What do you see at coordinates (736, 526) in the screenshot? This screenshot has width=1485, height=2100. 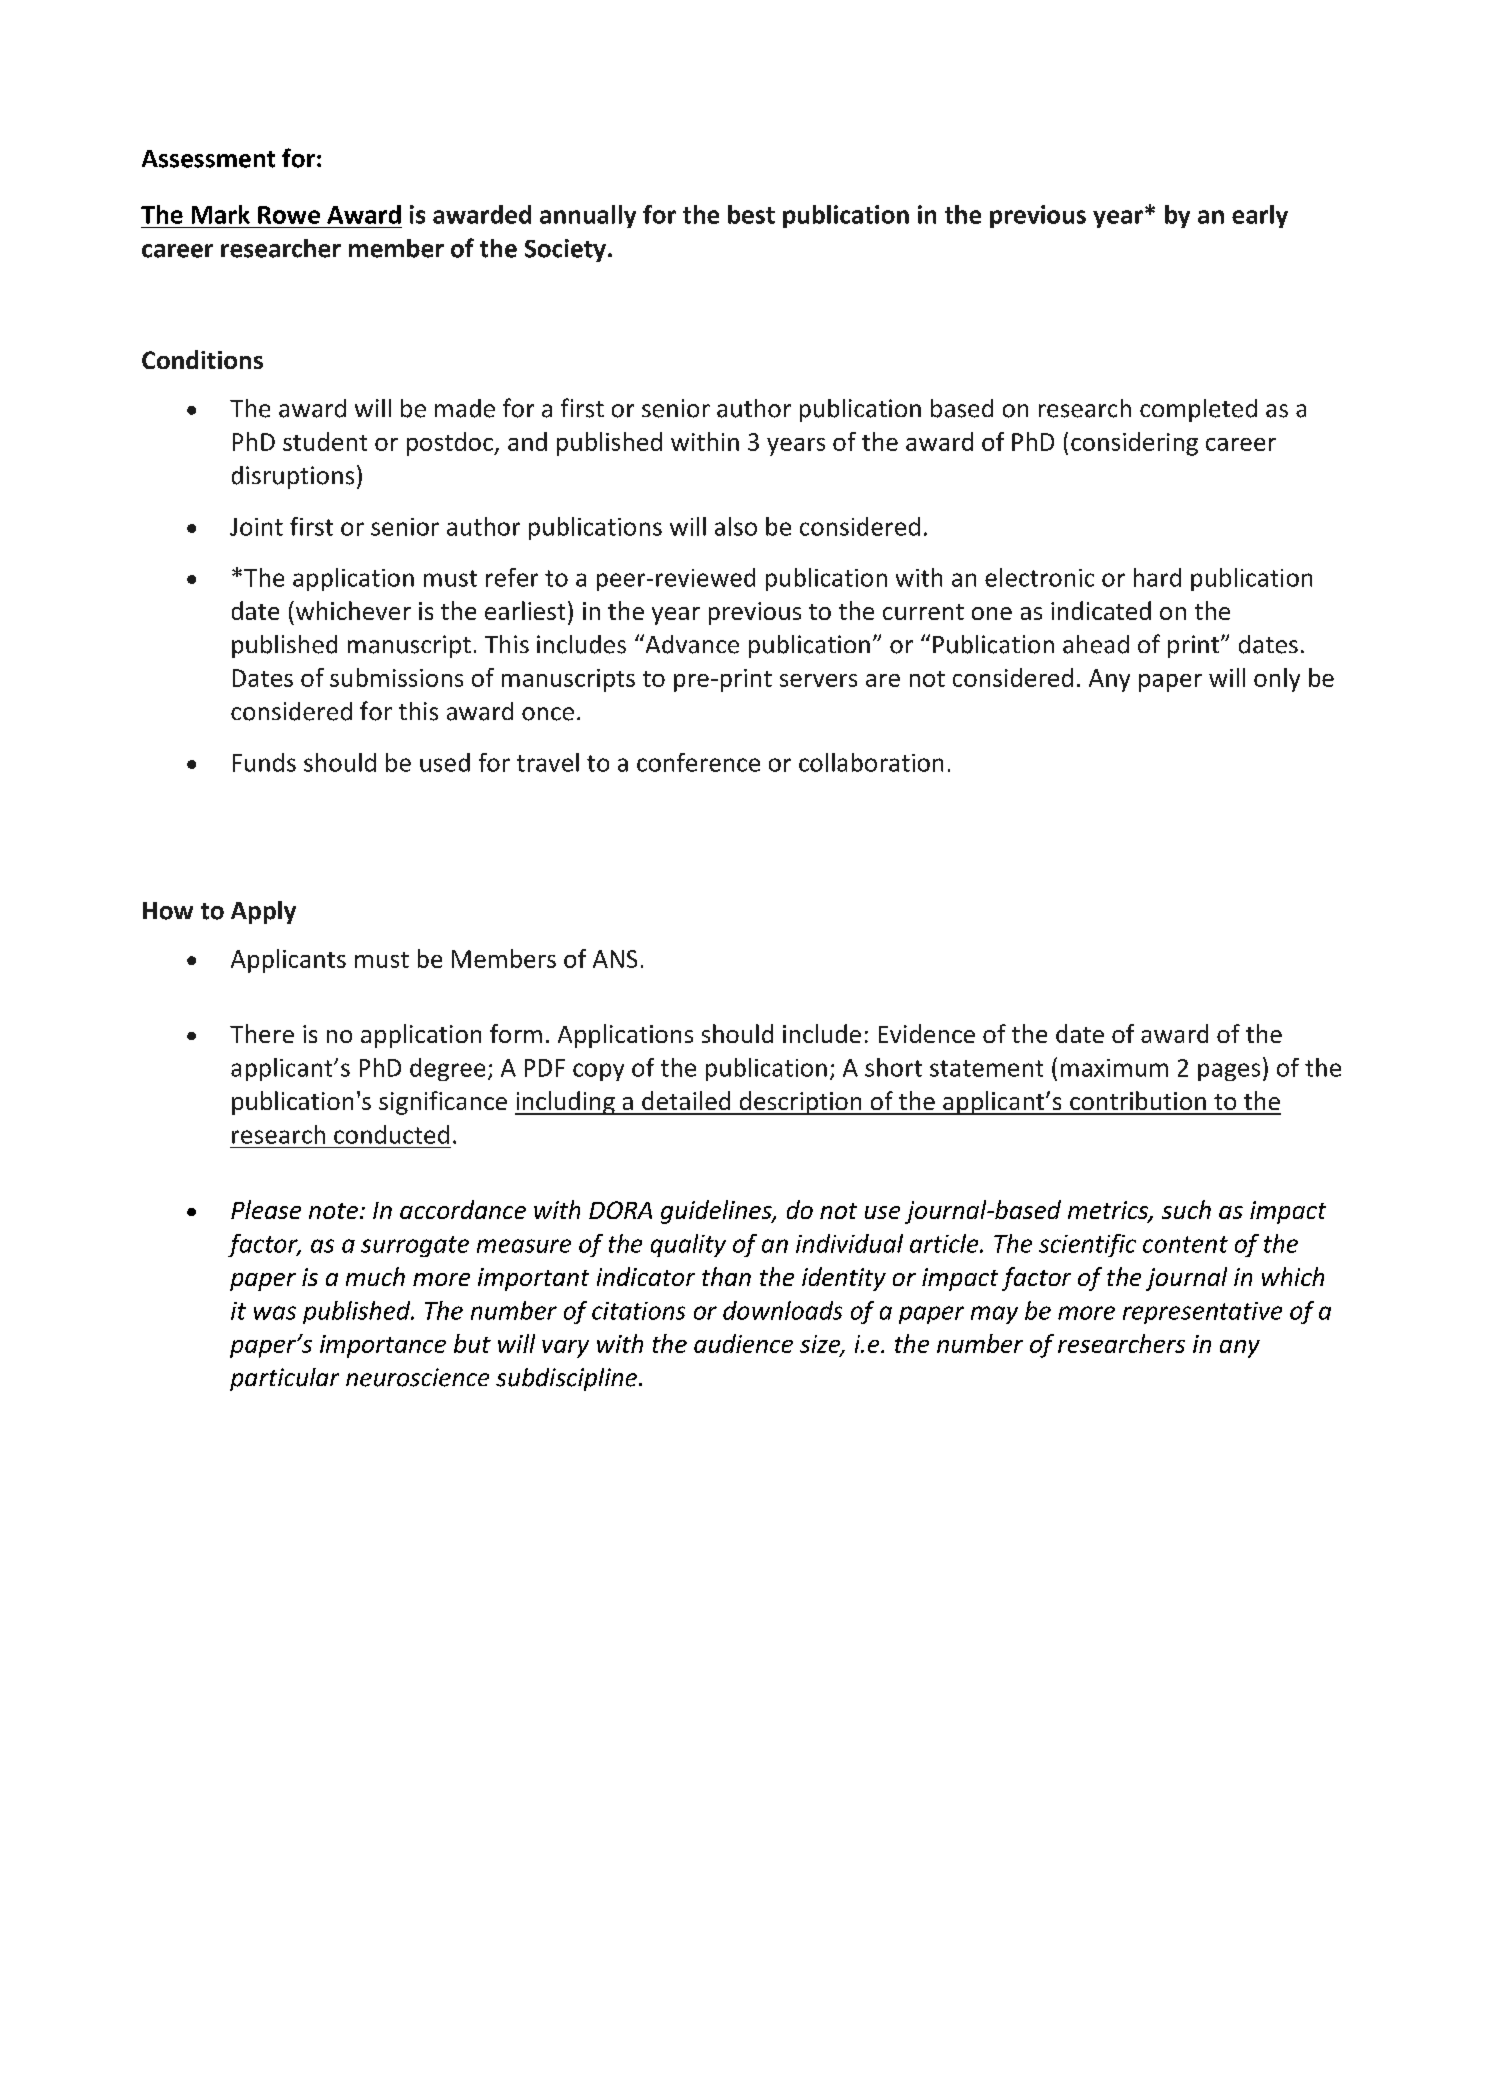 I see `also` at bounding box center [736, 526].
